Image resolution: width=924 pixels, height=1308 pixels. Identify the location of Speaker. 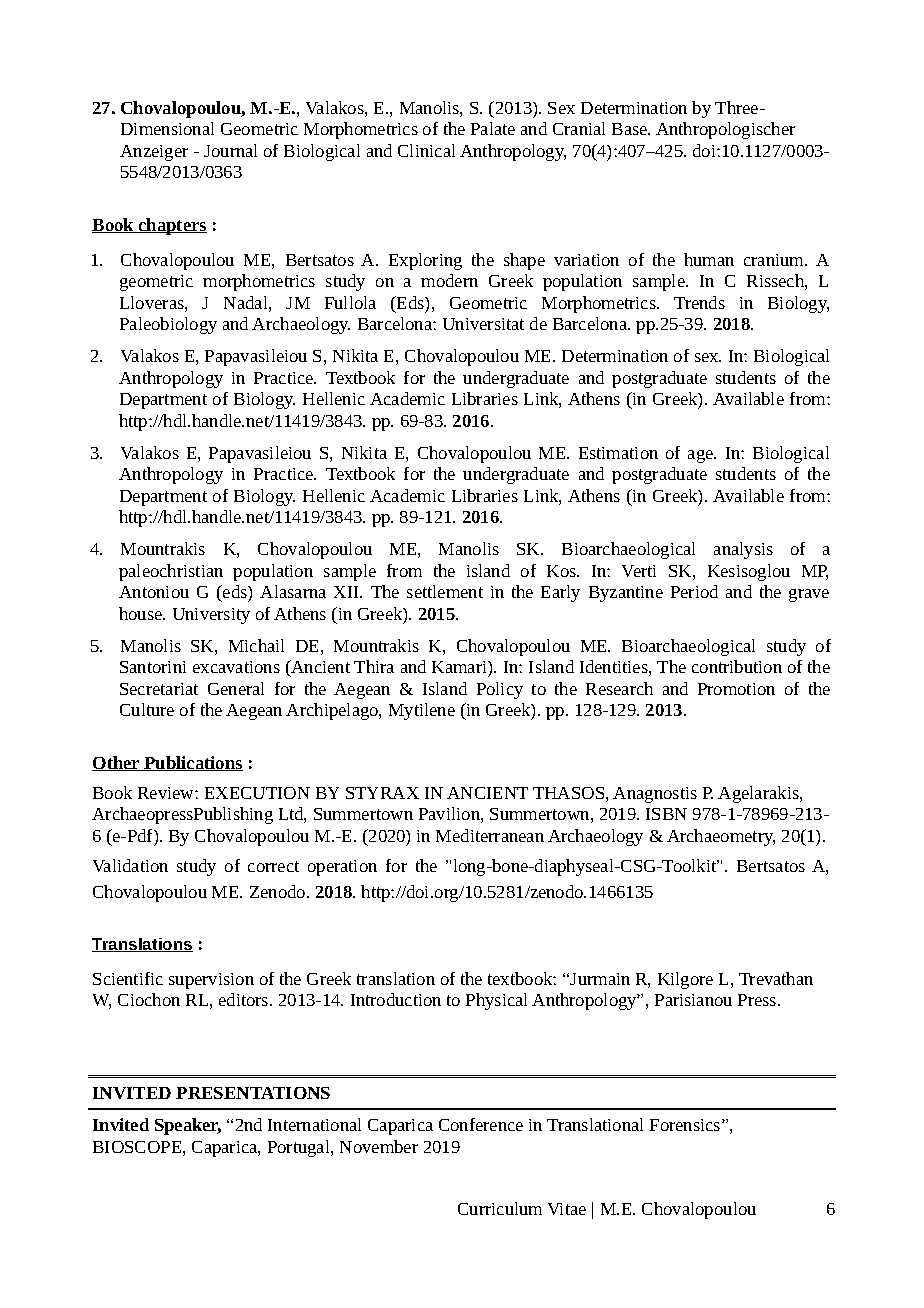
(188, 1126).
